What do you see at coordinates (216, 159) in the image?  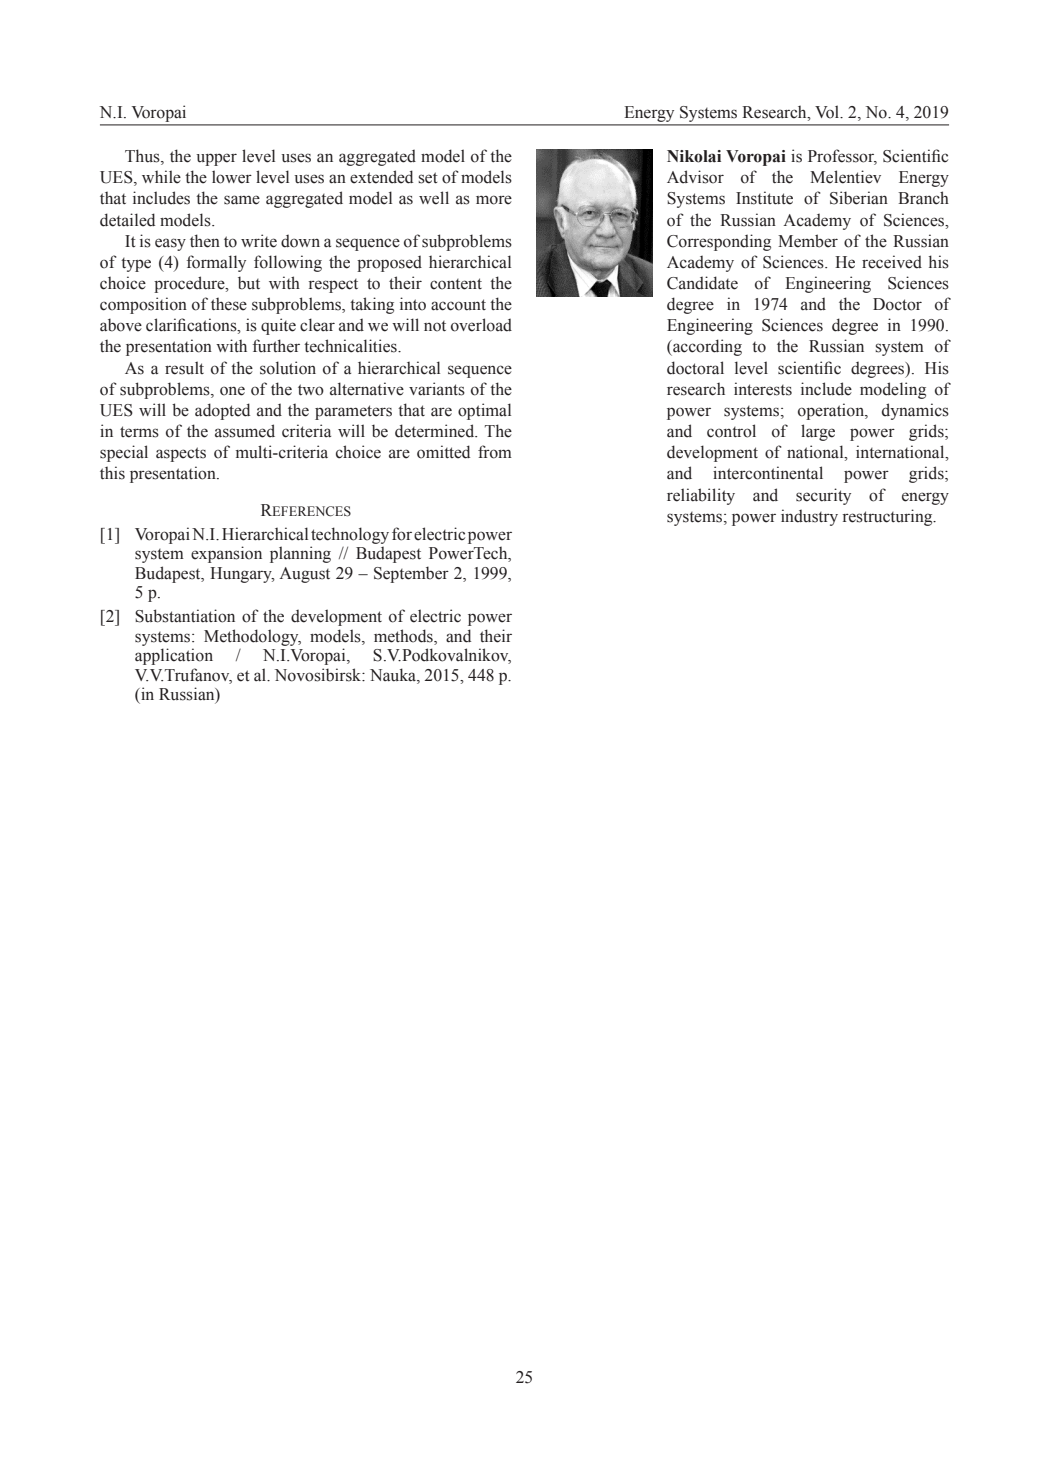 I see `upper` at bounding box center [216, 159].
